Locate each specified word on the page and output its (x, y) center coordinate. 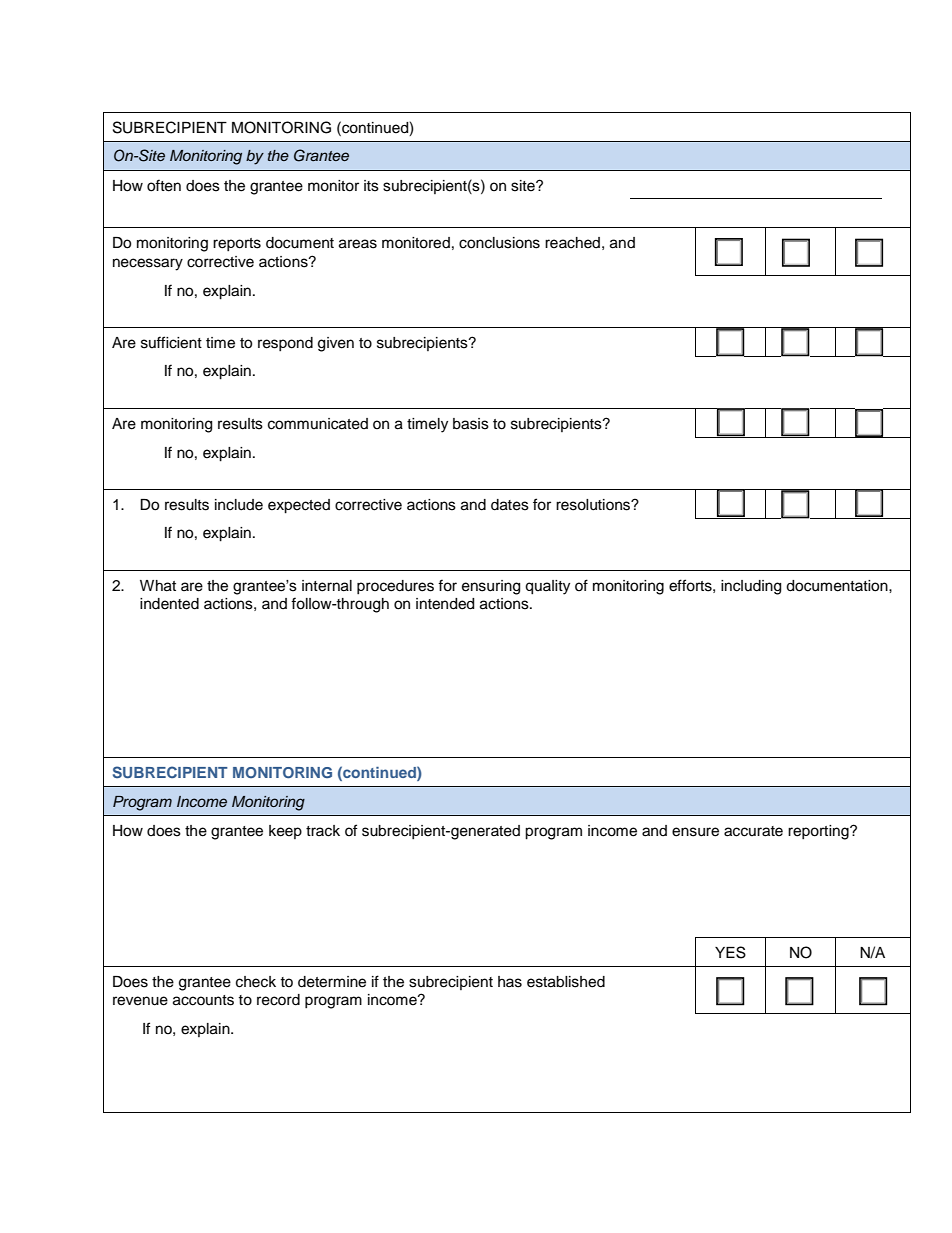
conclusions (499, 243)
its (371, 186)
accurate (753, 831)
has (510, 982)
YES (730, 952)
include (239, 505)
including (751, 587)
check (256, 982)
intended (445, 604)
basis (471, 424)
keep (285, 832)
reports (237, 244)
